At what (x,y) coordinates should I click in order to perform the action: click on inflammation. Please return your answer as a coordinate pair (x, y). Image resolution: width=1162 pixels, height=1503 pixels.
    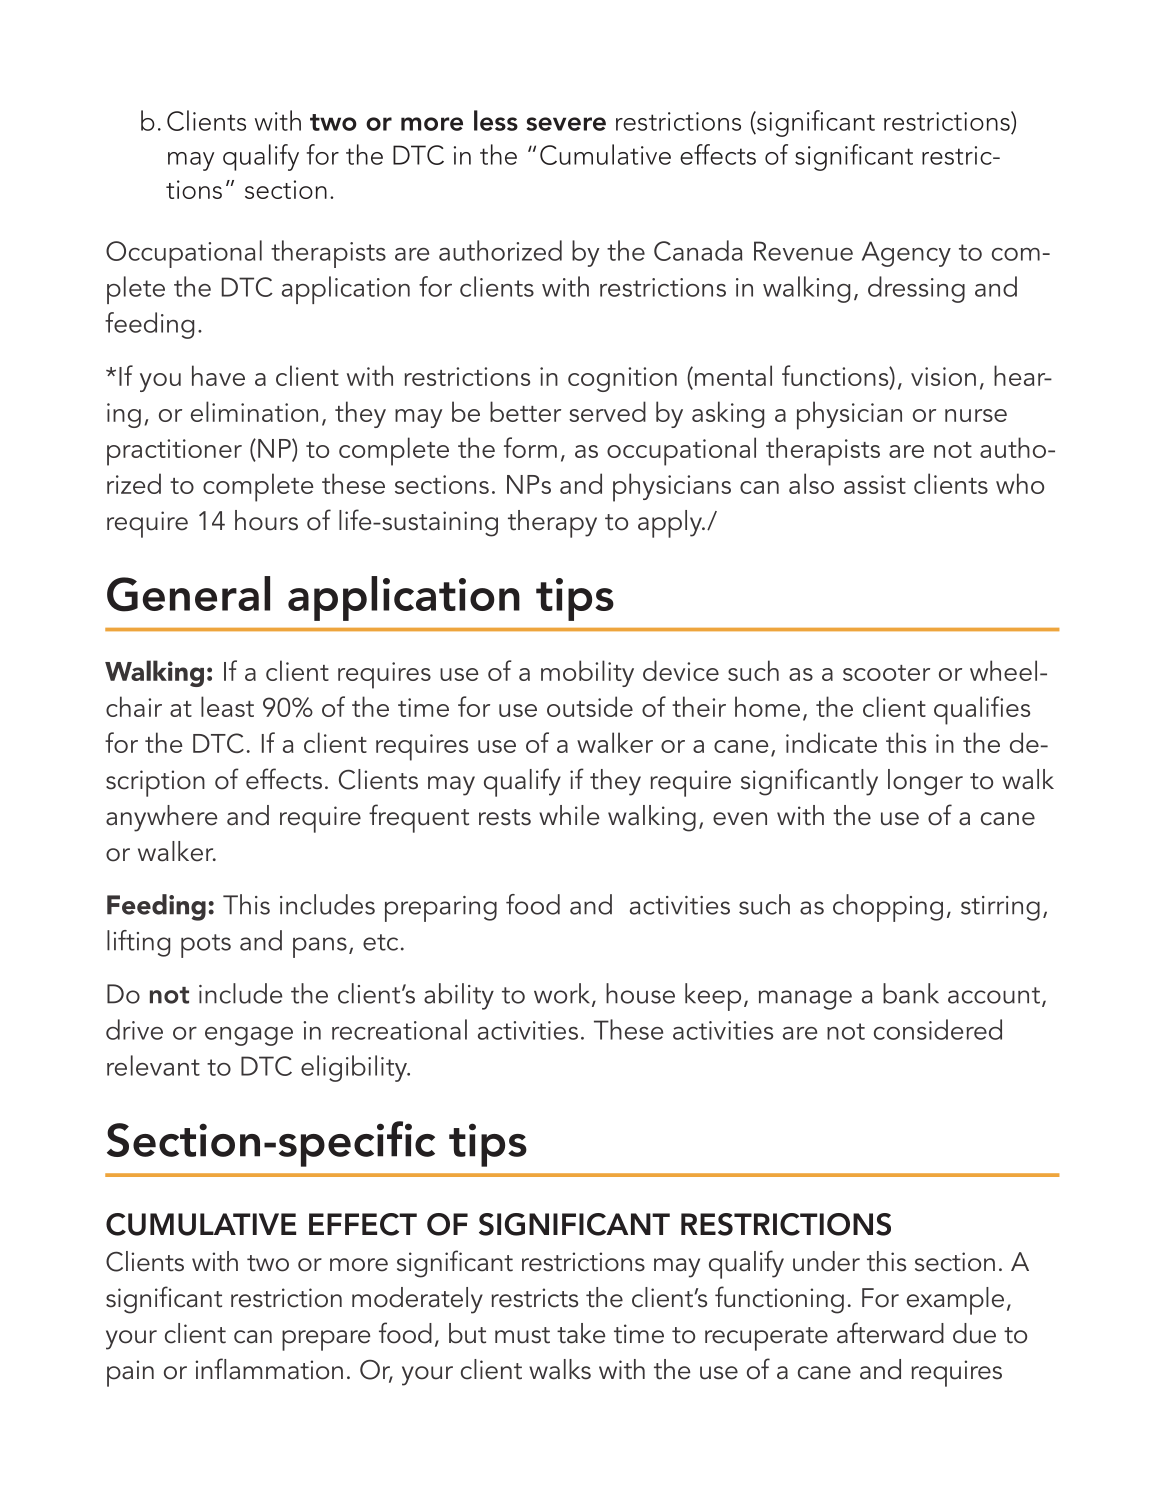
    Looking at the image, I should click on (269, 1369).
